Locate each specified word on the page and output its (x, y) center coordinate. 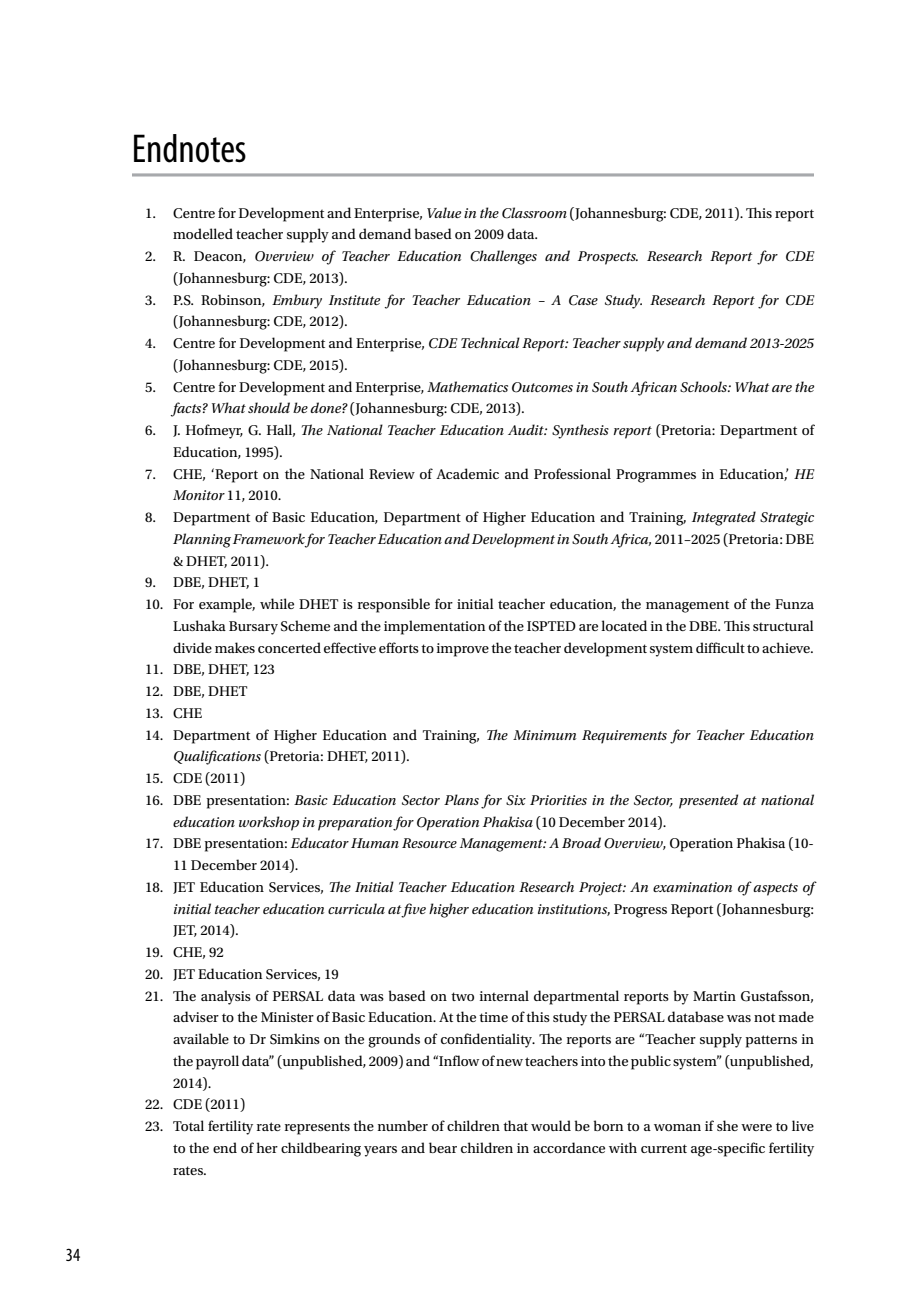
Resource (429, 843)
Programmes (656, 476)
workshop (269, 823)
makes (235, 647)
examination (692, 887)
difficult (720, 647)
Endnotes (190, 148)
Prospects (608, 258)
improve (463, 650)
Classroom (534, 213)
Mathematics (467, 386)
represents (317, 1128)
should (269, 407)
